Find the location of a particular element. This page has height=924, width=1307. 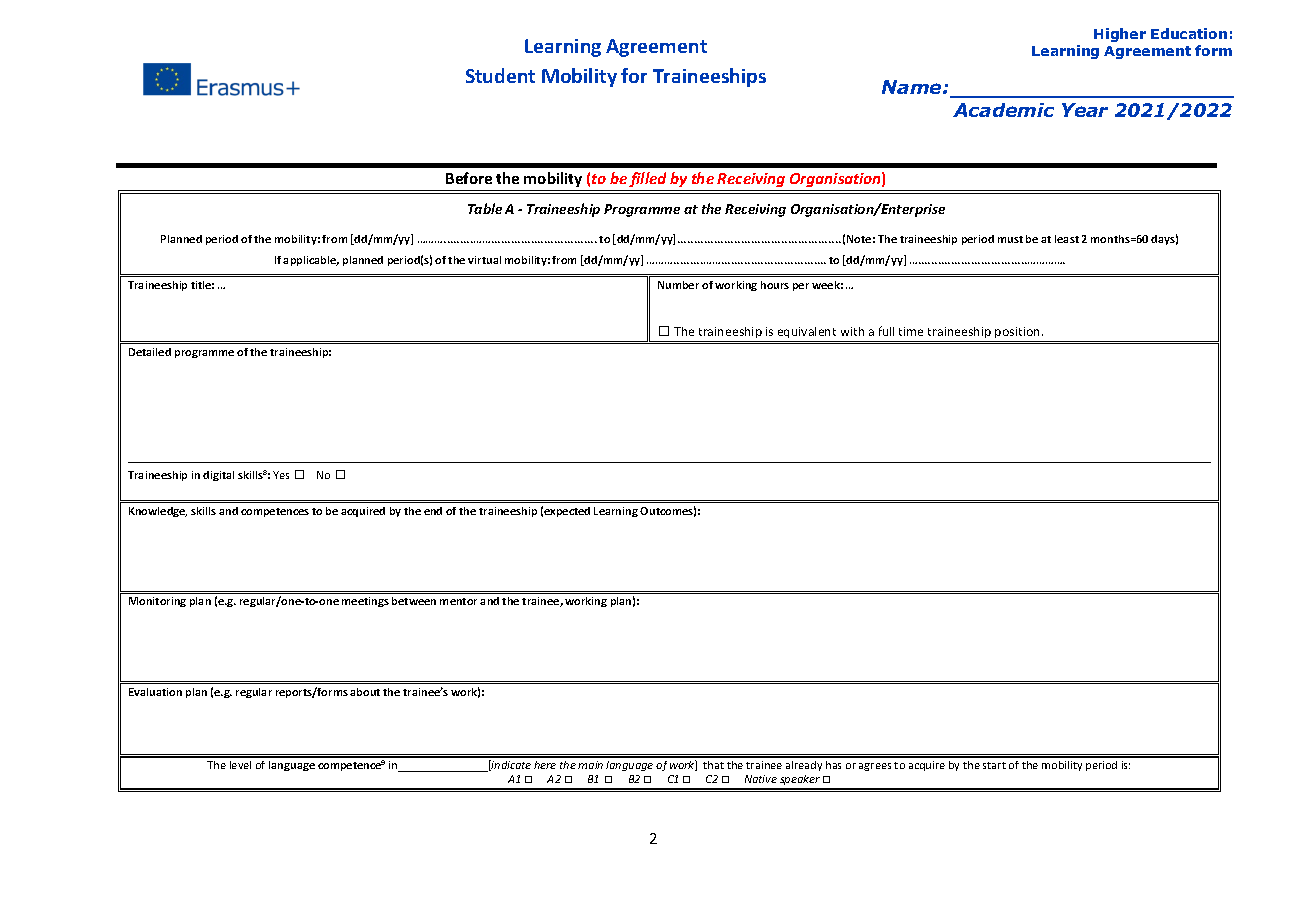

equivalent is located at coordinates (807, 332).
